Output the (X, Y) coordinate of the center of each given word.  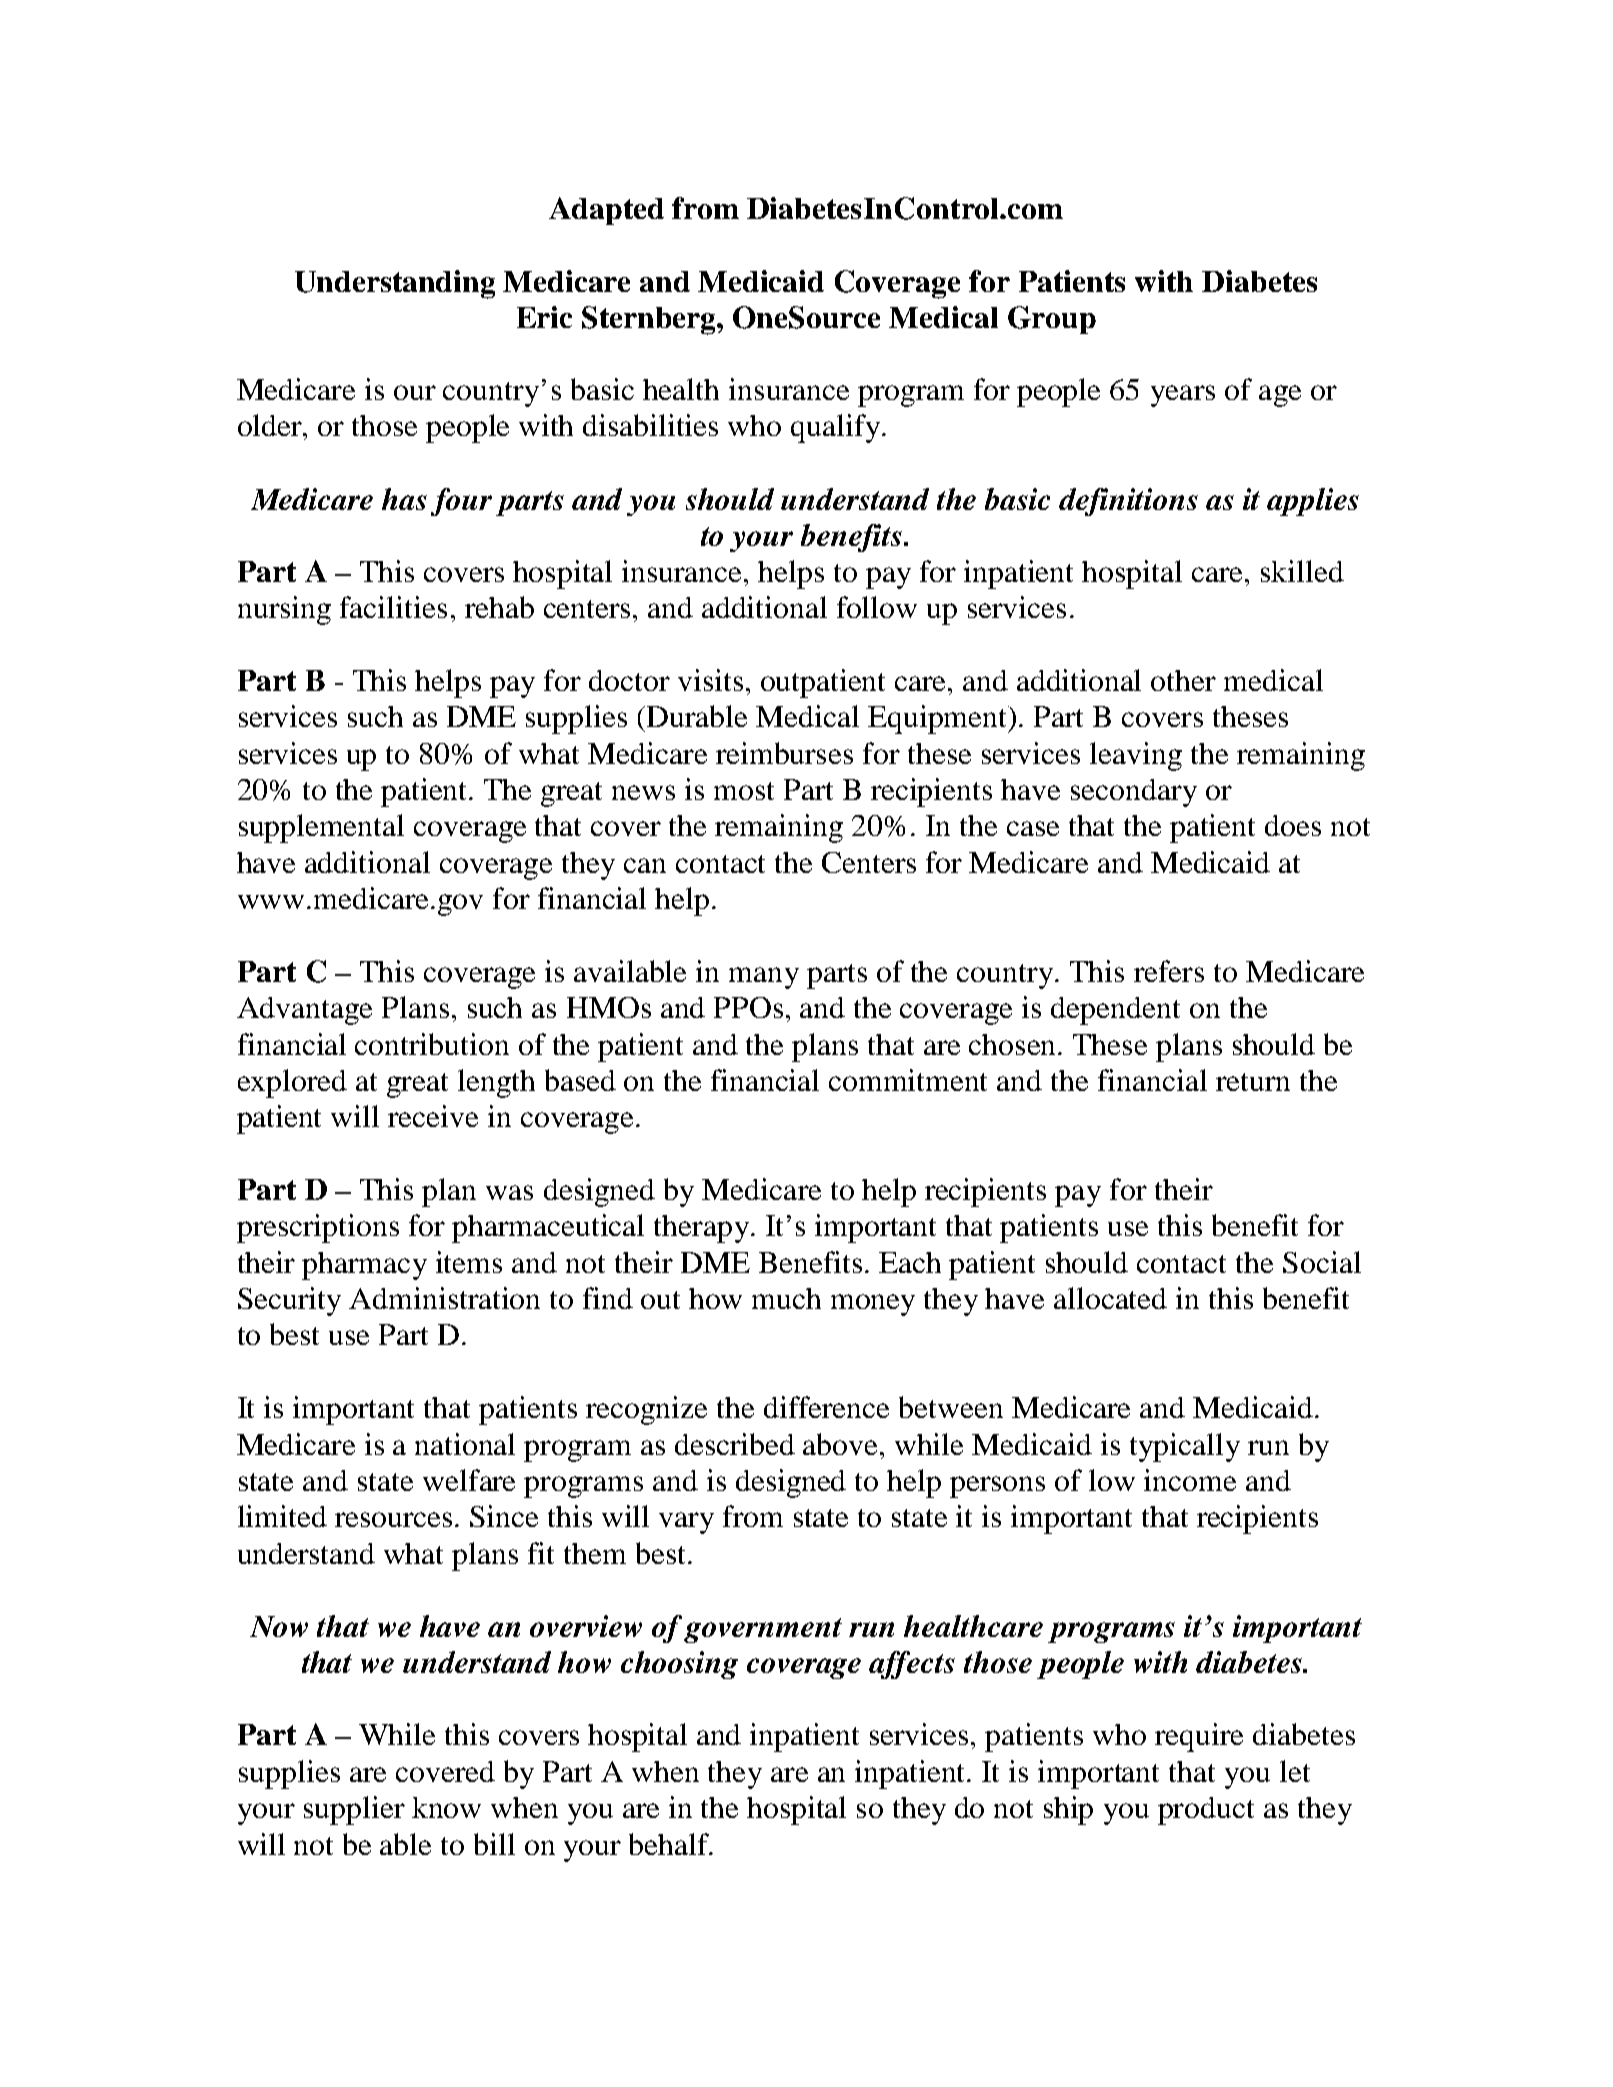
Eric (544, 317)
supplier (354, 1810)
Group (1052, 320)
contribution (432, 1044)
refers (1169, 971)
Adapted (606, 211)
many (764, 978)
